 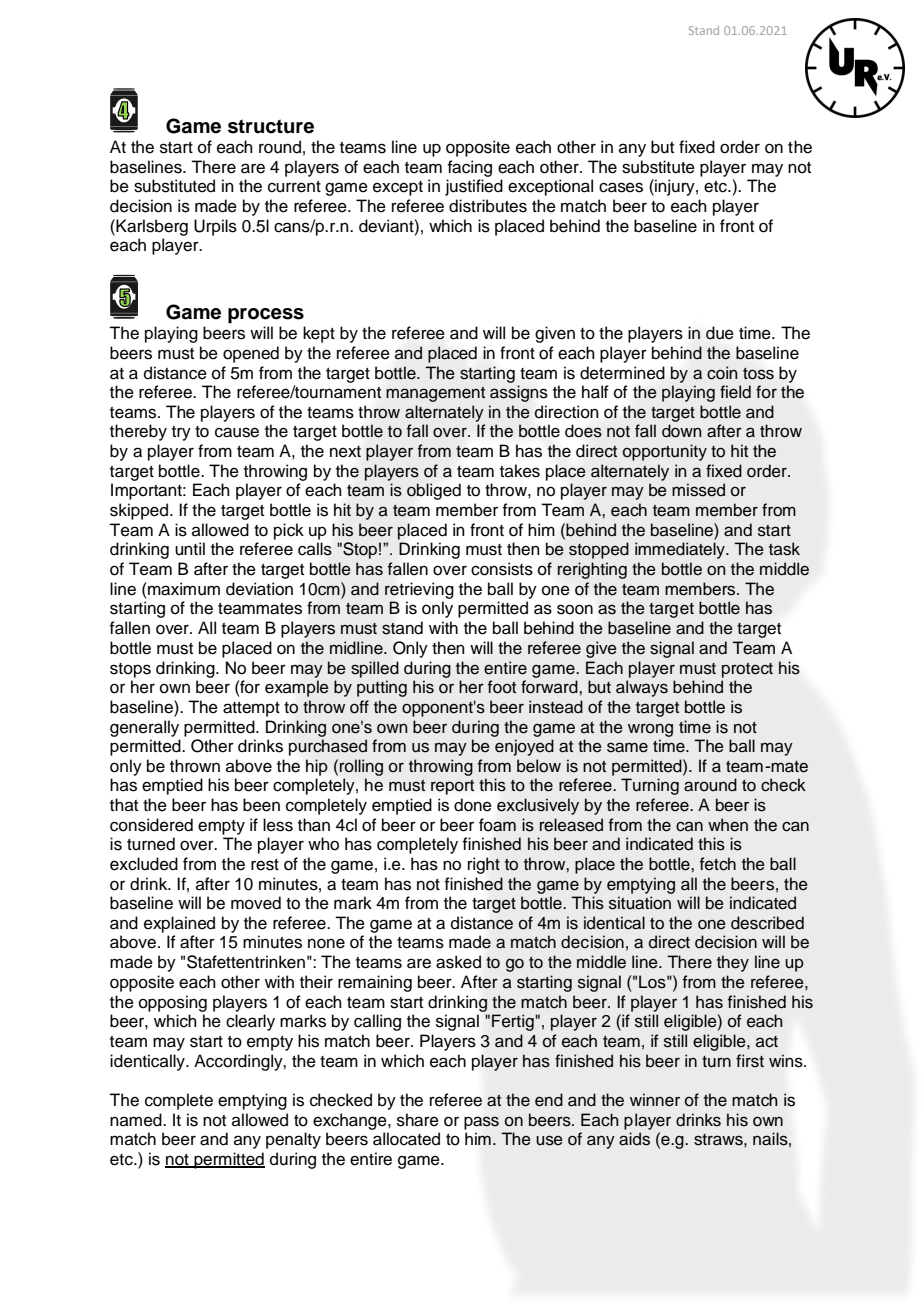 I want to click on maximum, so click(x=183, y=589).
